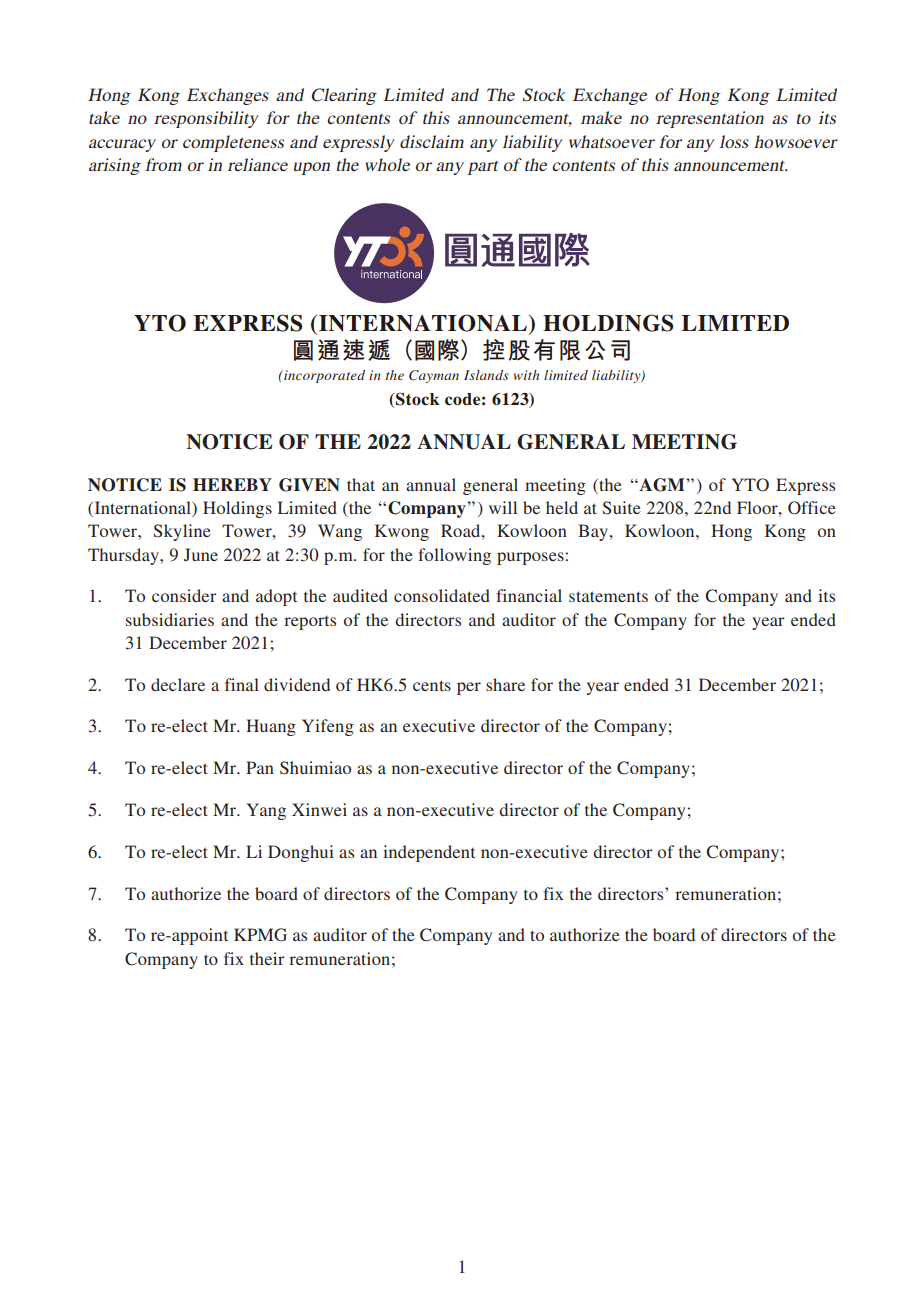  I want to click on incorporated, so click(323, 376).
